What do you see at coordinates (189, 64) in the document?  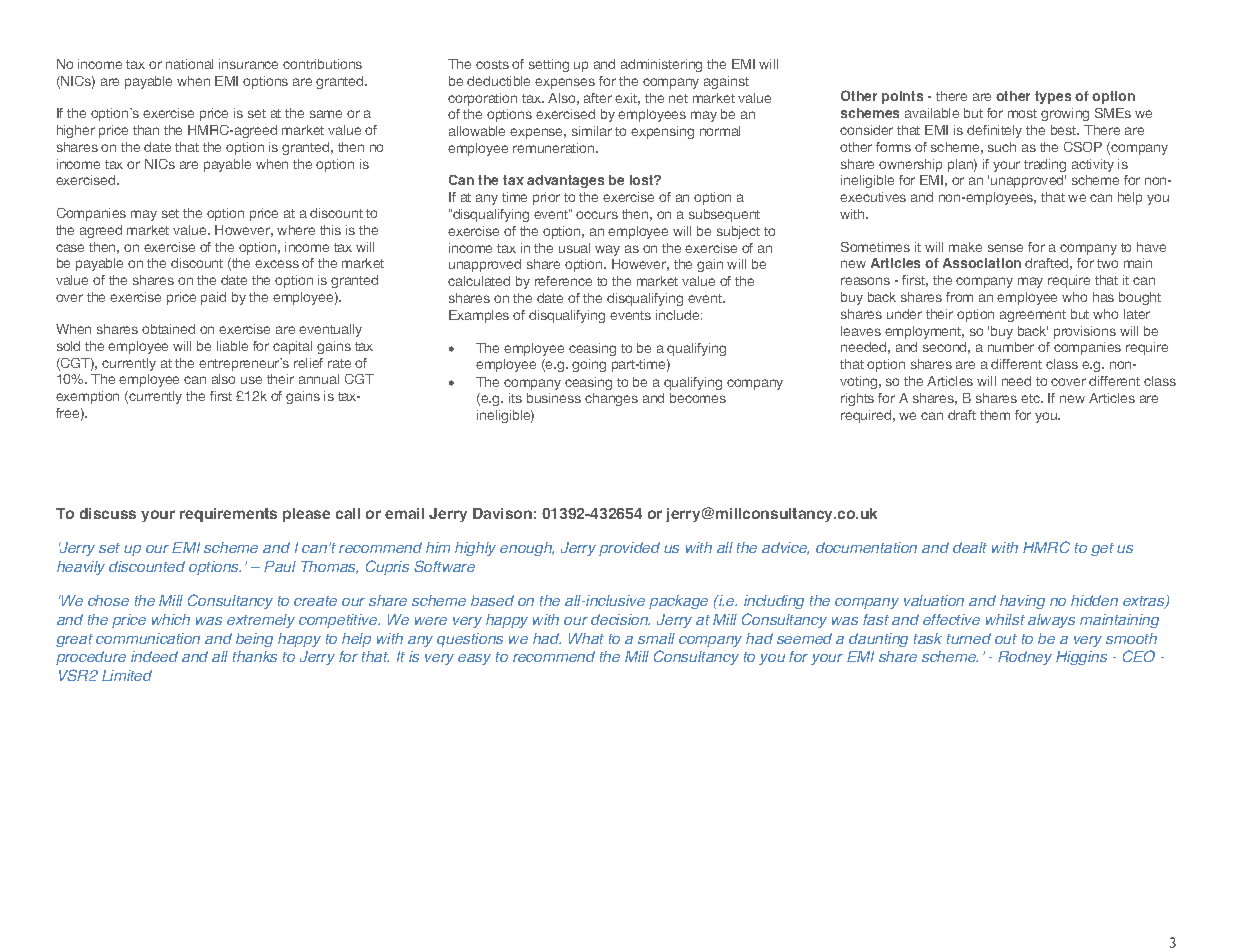 I see `national` at bounding box center [189, 64].
